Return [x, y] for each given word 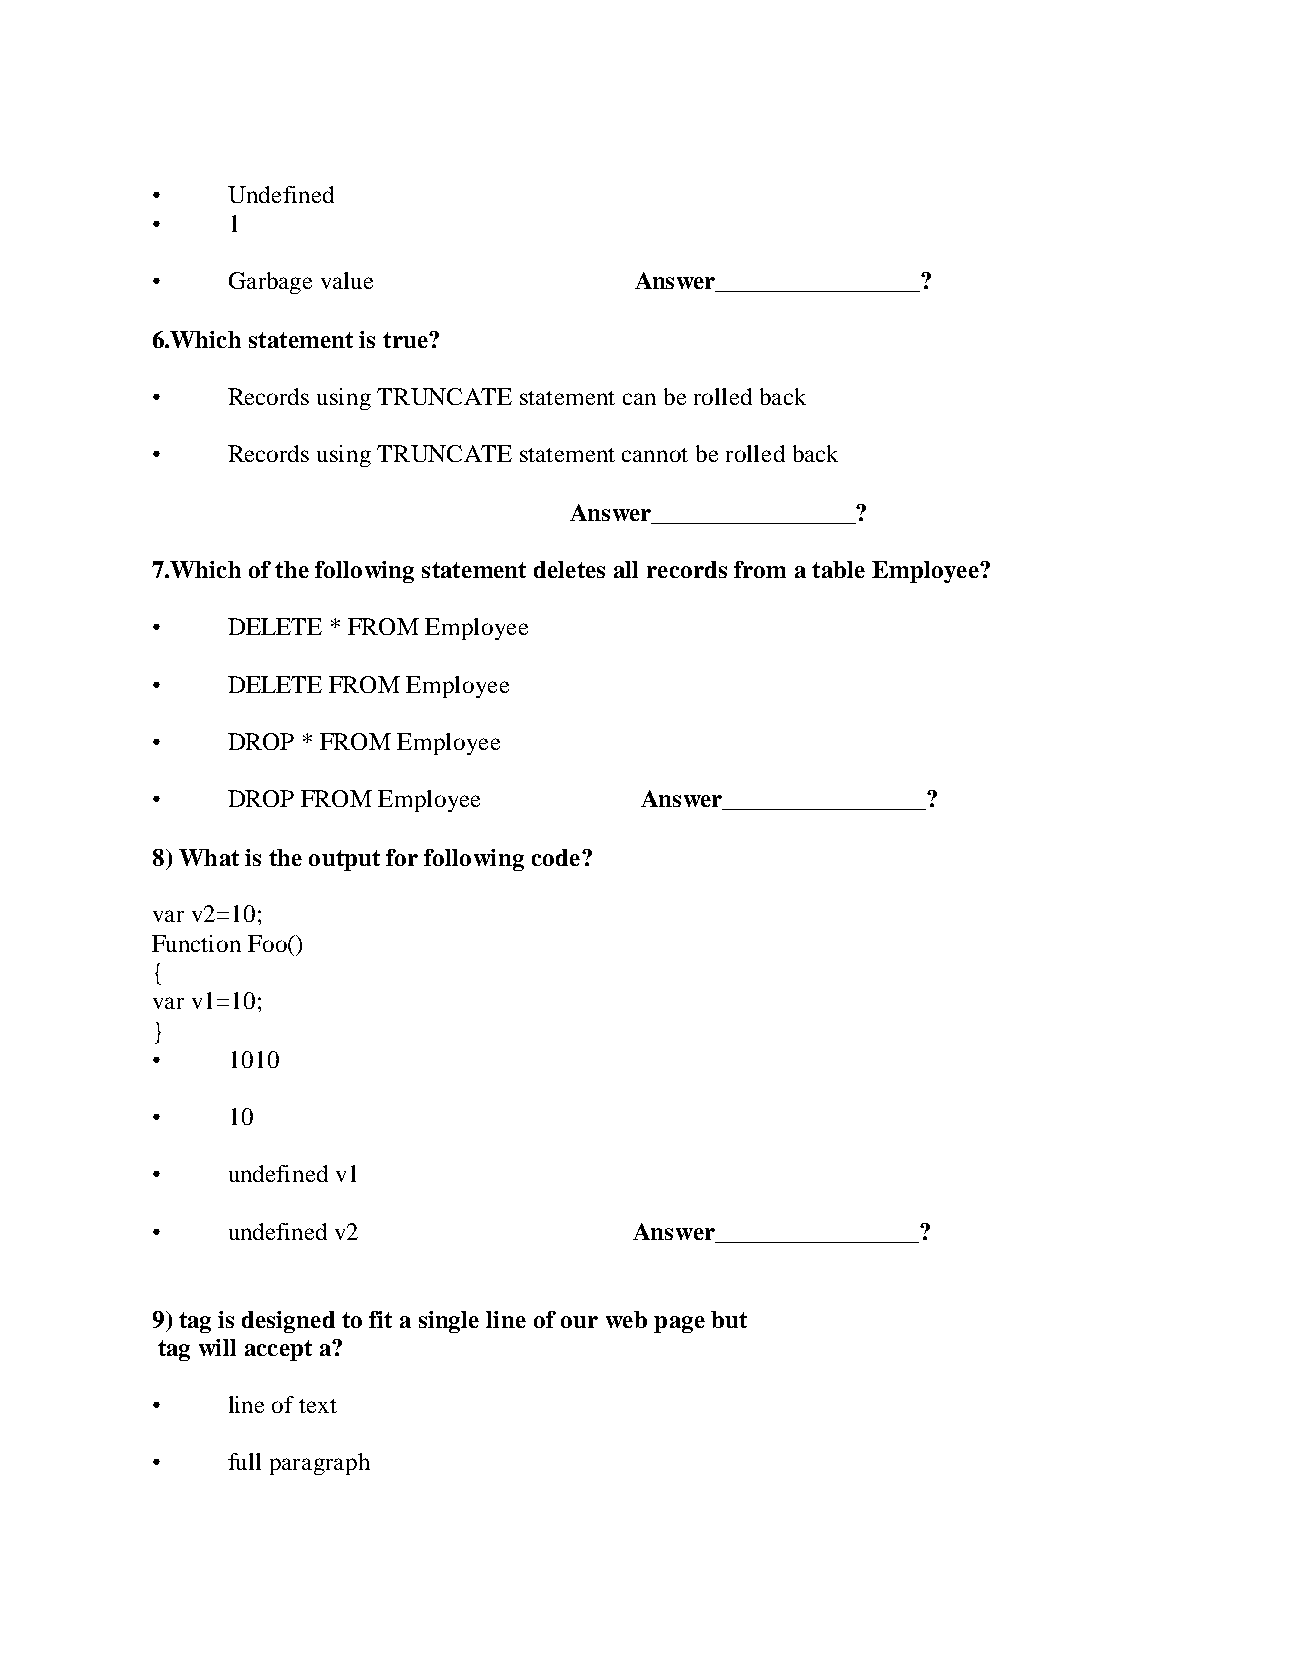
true [406, 340]
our [579, 1322]
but [729, 1319]
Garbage [270, 283]
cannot [655, 455]
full [244, 1461]
